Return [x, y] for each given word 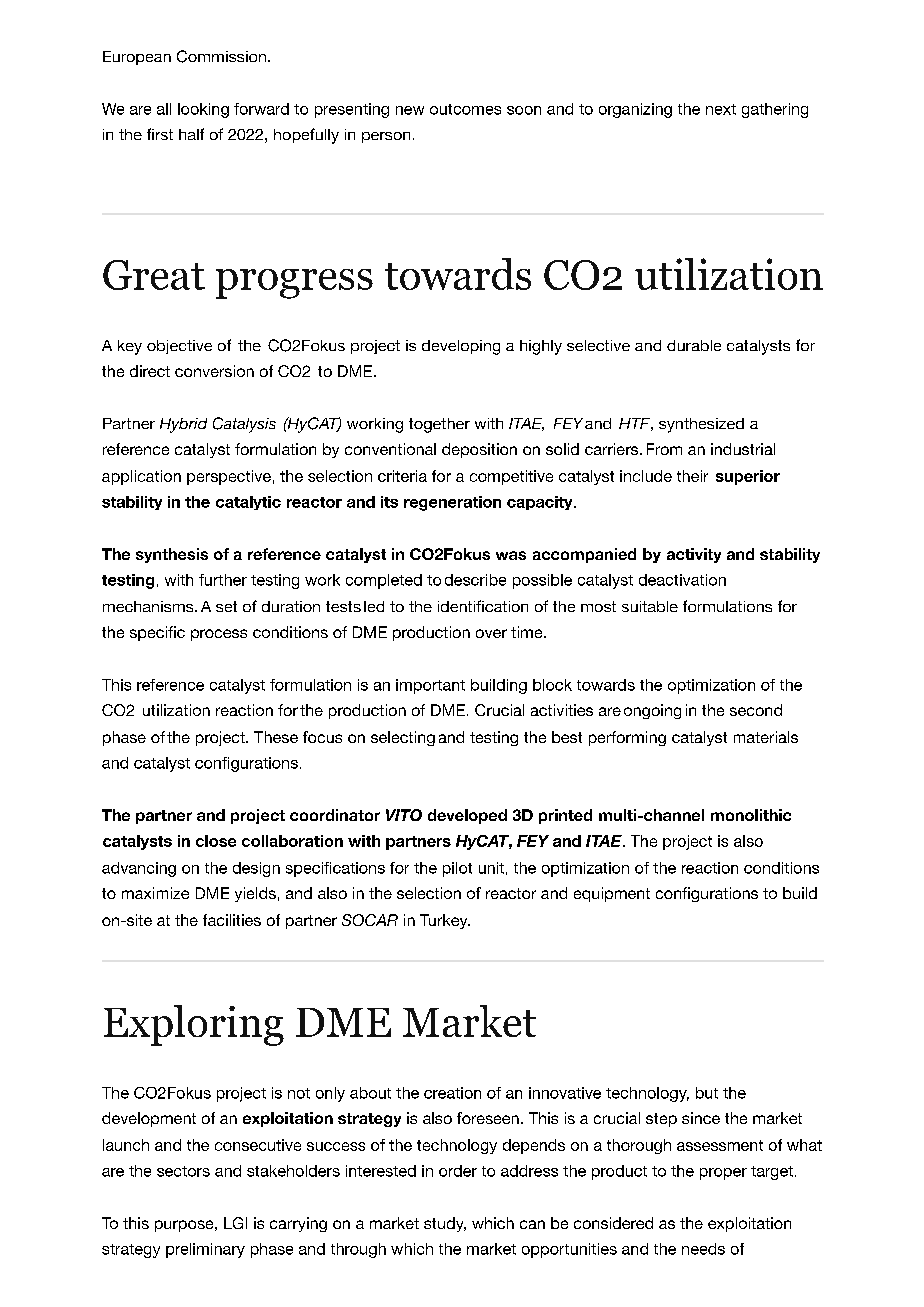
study [445, 1224]
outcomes [465, 109]
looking [203, 110]
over [491, 633]
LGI [235, 1223]
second [756, 710]
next [721, 109]
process [219, 635]
